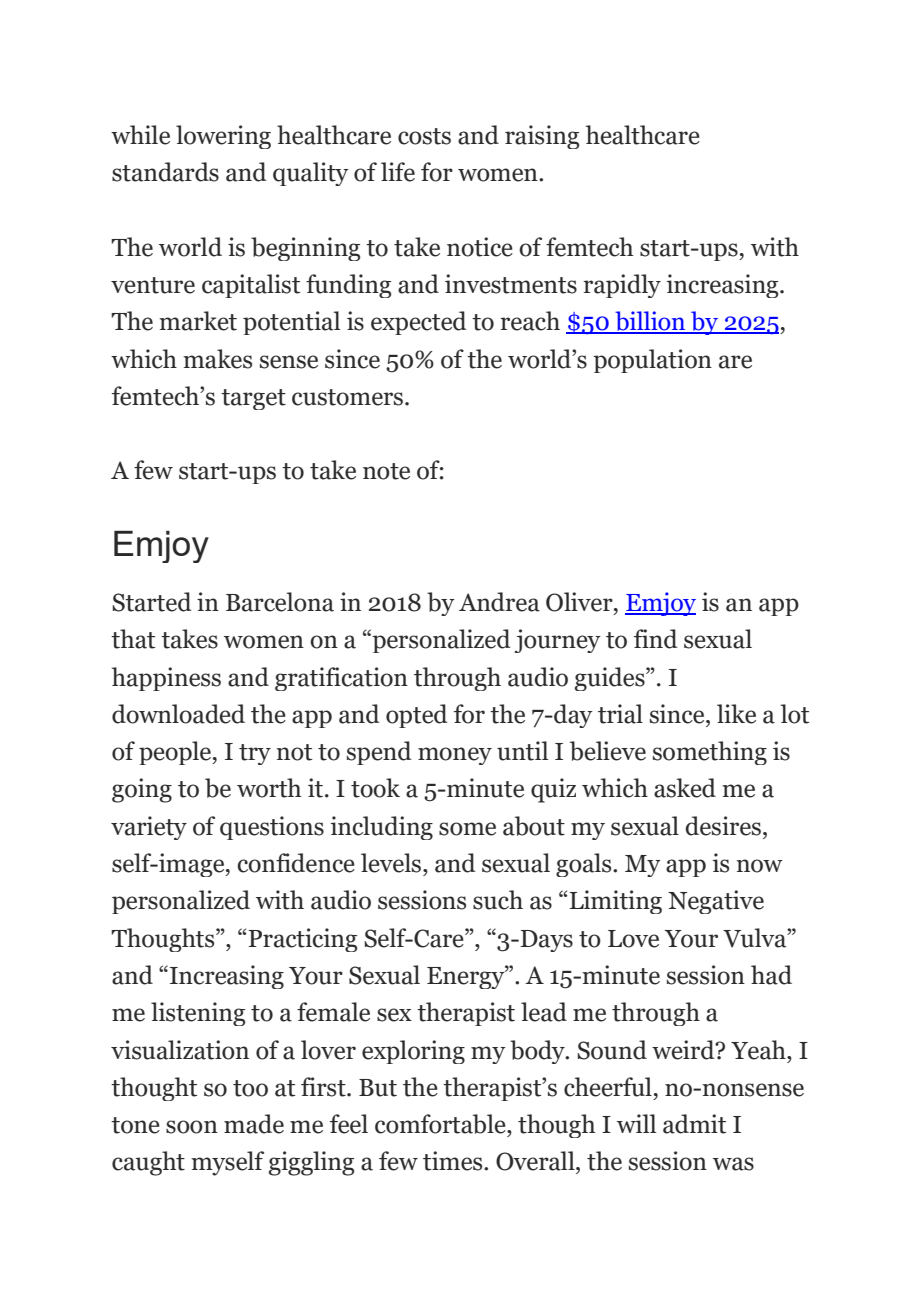 This screenshot has height=1308, width=924. Describe the element at coordinates (542, 137) in the screenshot. I see `raising` at that location.
